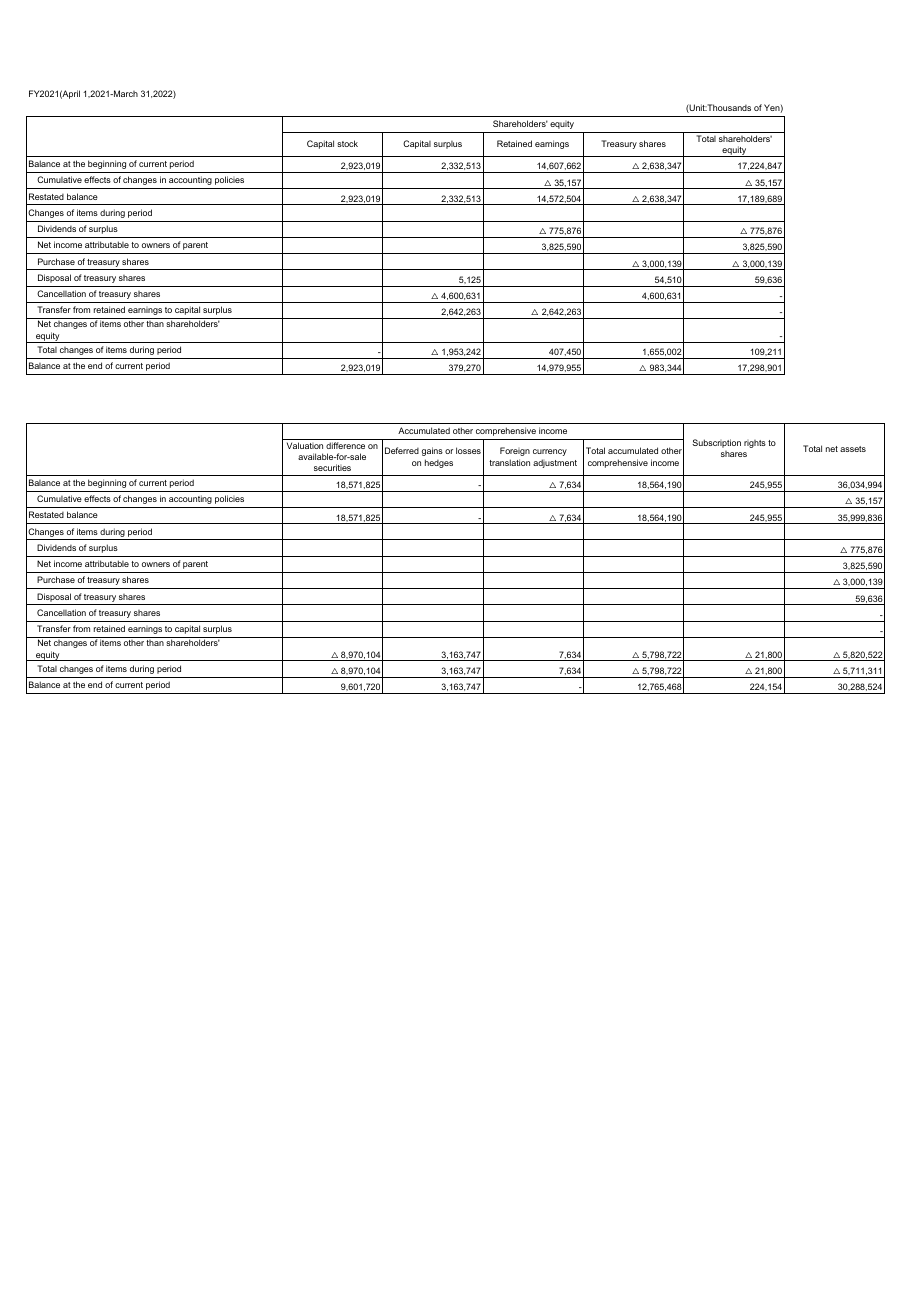 This screenshot has width=924, height=1308. What do you see at coordinates (550, 452) in the screenshot?
I see `currency` at bounding box center [550, 452].
